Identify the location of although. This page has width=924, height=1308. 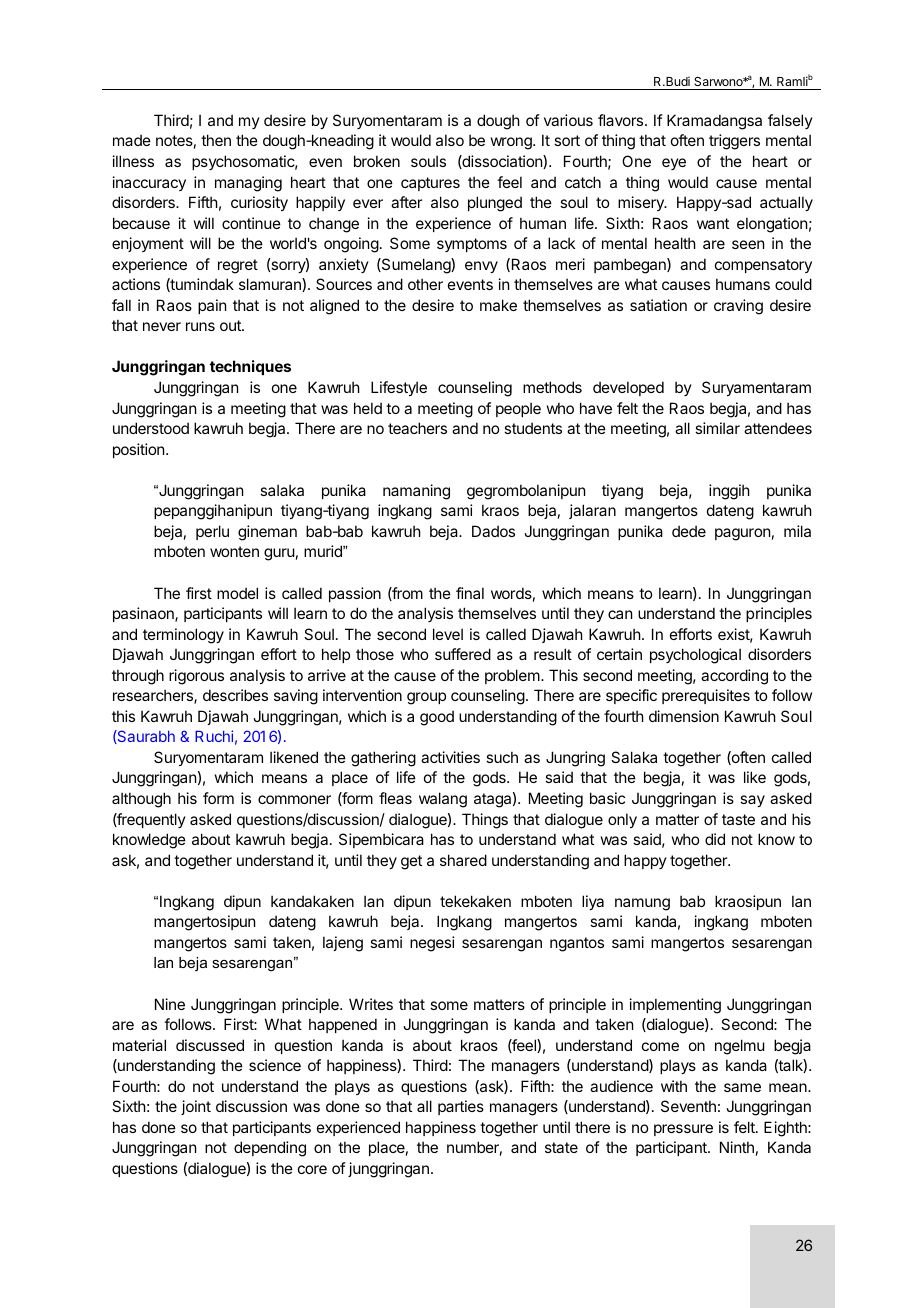
(141, 800).
